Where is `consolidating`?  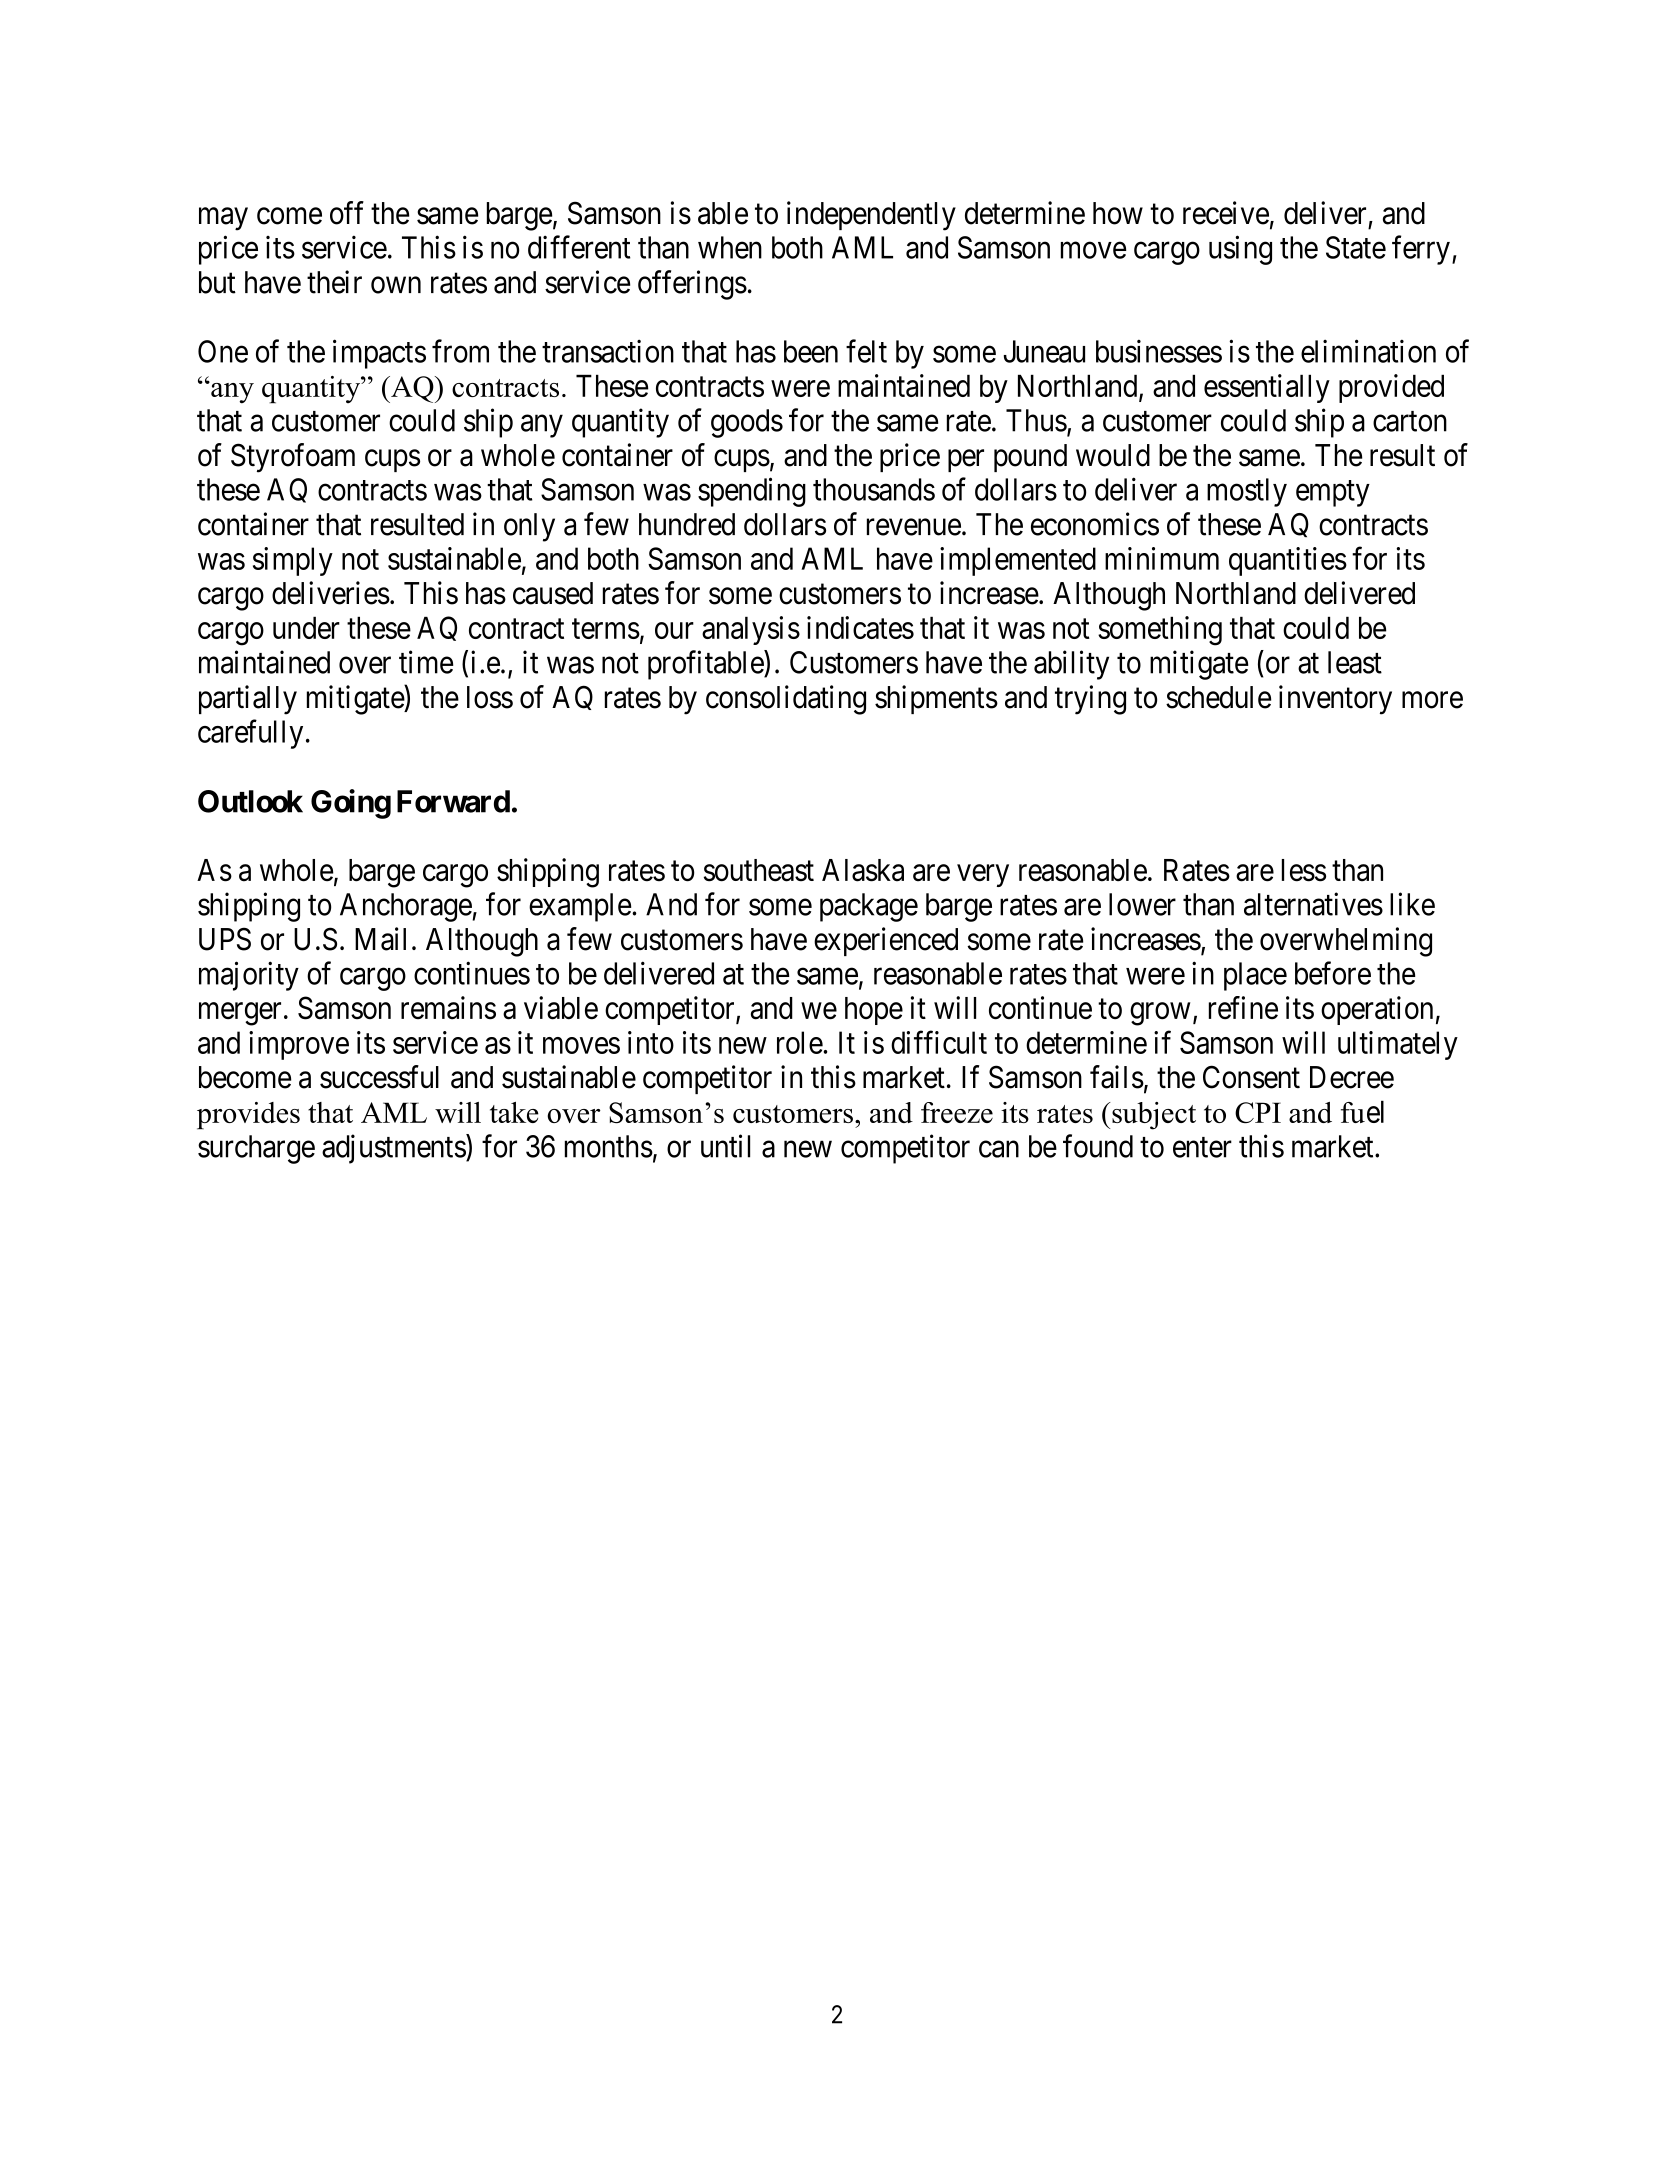
consolidating is located at coordinates (786, 700).
